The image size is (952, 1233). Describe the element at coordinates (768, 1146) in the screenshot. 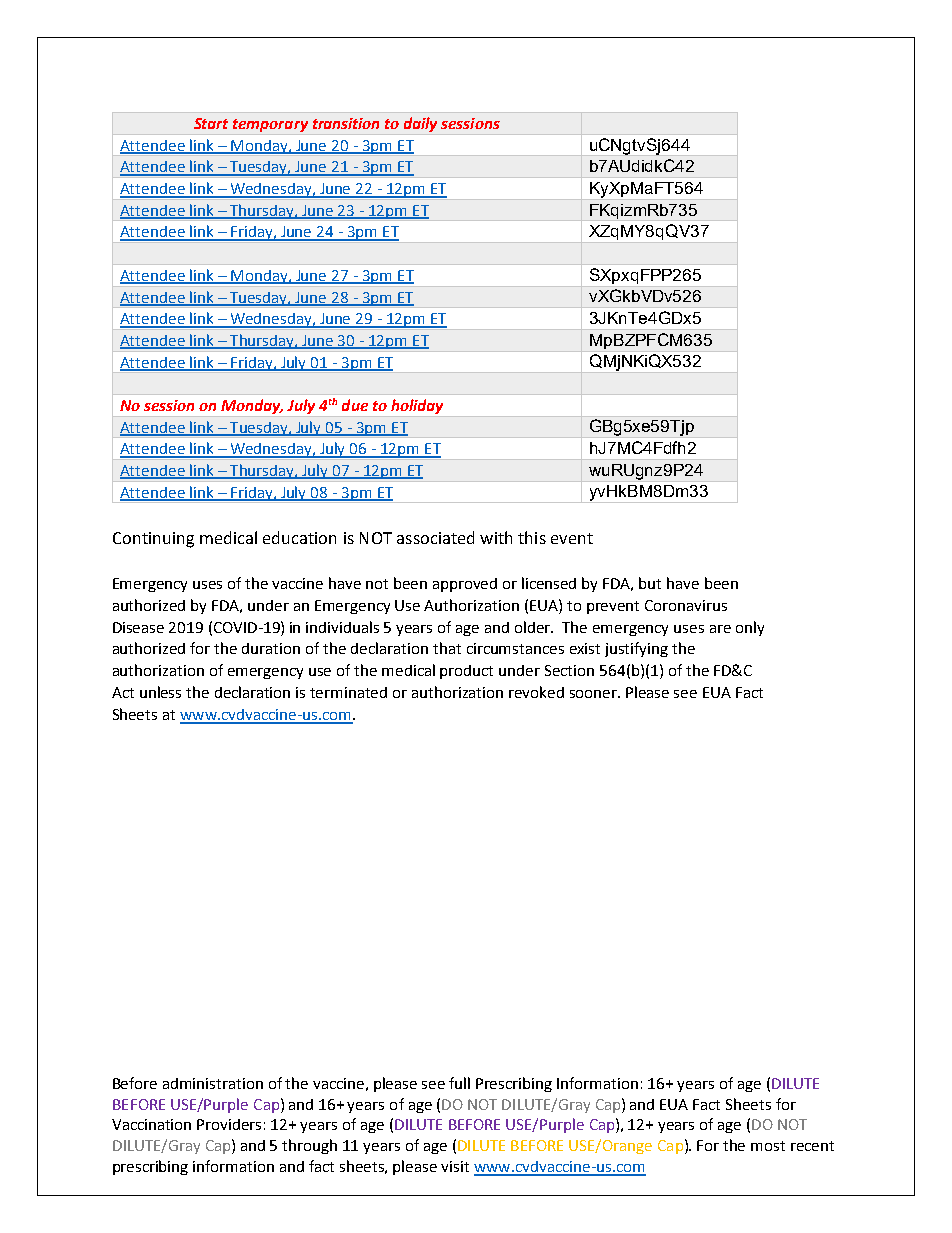

I see `most` at that location.
